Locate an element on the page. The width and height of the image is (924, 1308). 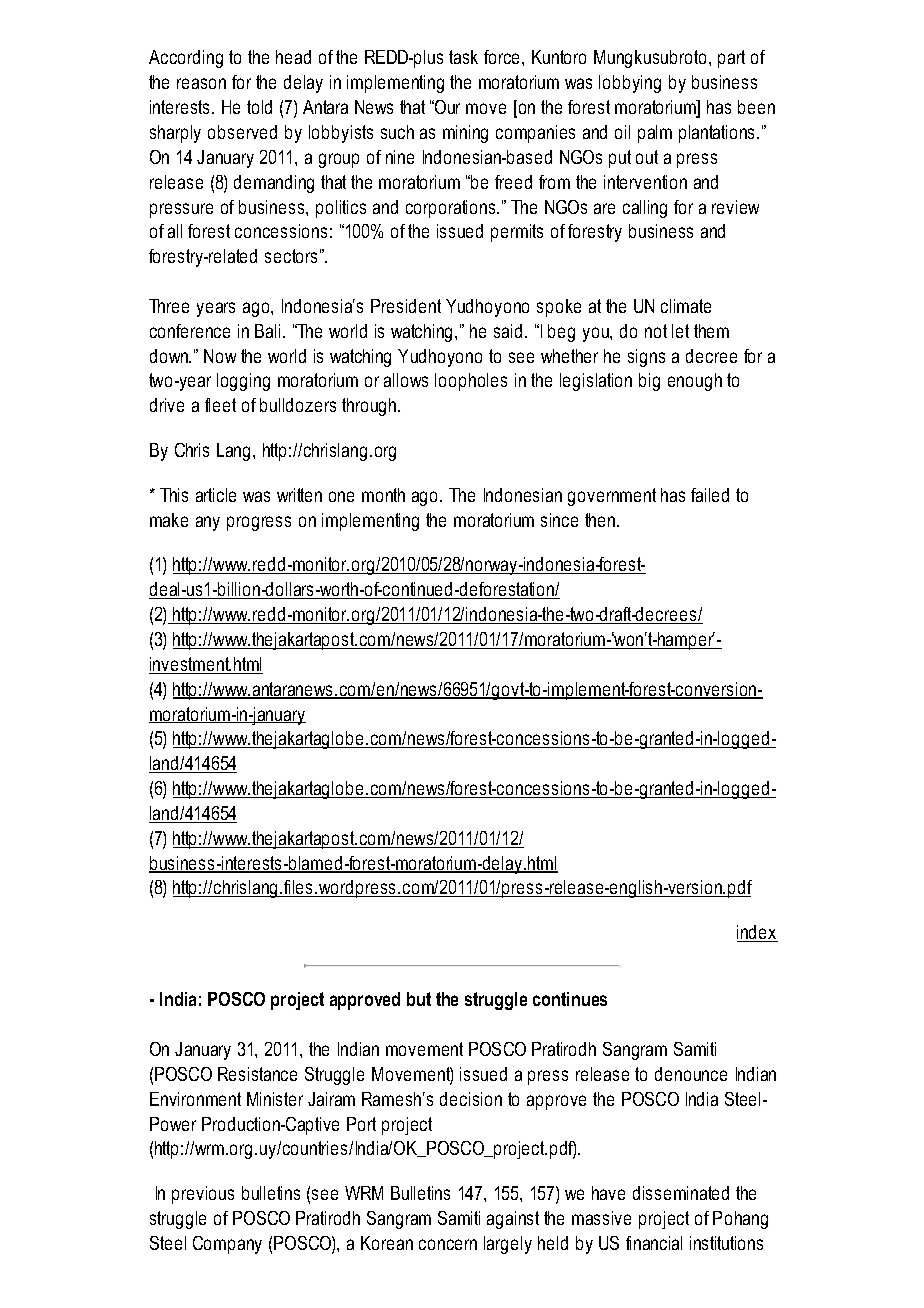
index is located at coordinates (757, 933).
